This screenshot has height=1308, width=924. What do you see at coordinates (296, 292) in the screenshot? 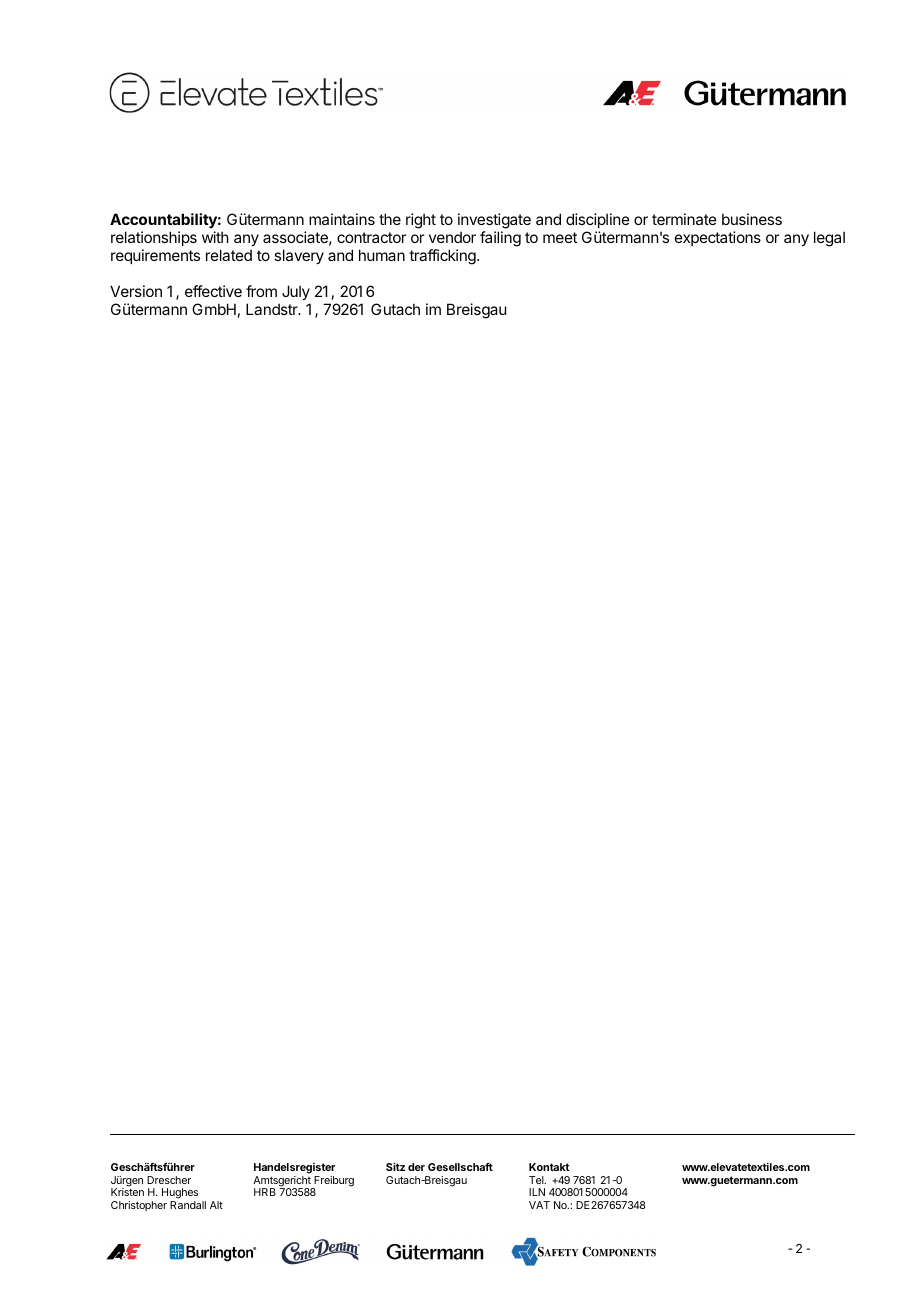
I see `July` at bounding box center [296, 292].
